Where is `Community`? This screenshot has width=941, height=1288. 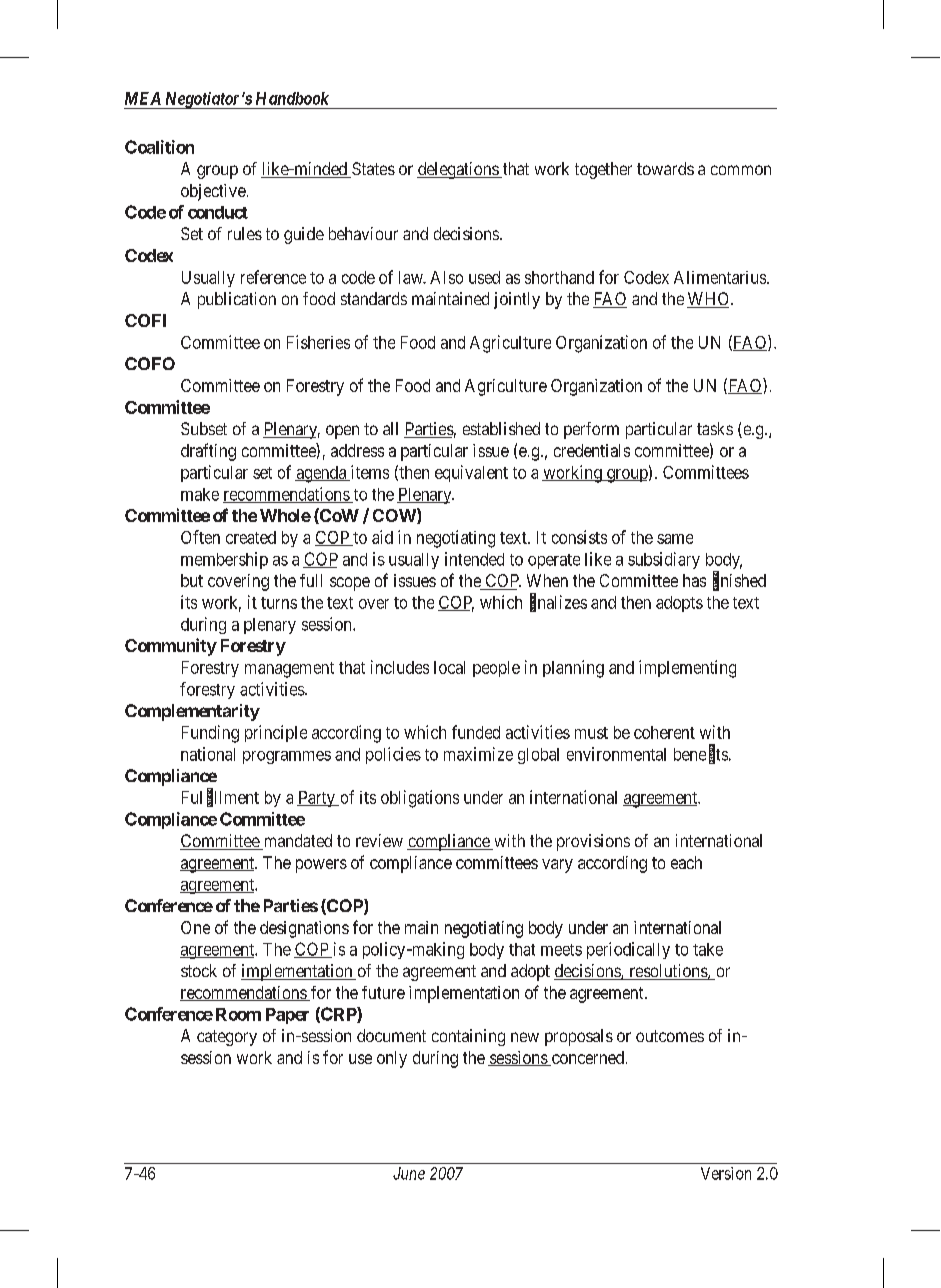 Community is located at coordinates (171, 647).
